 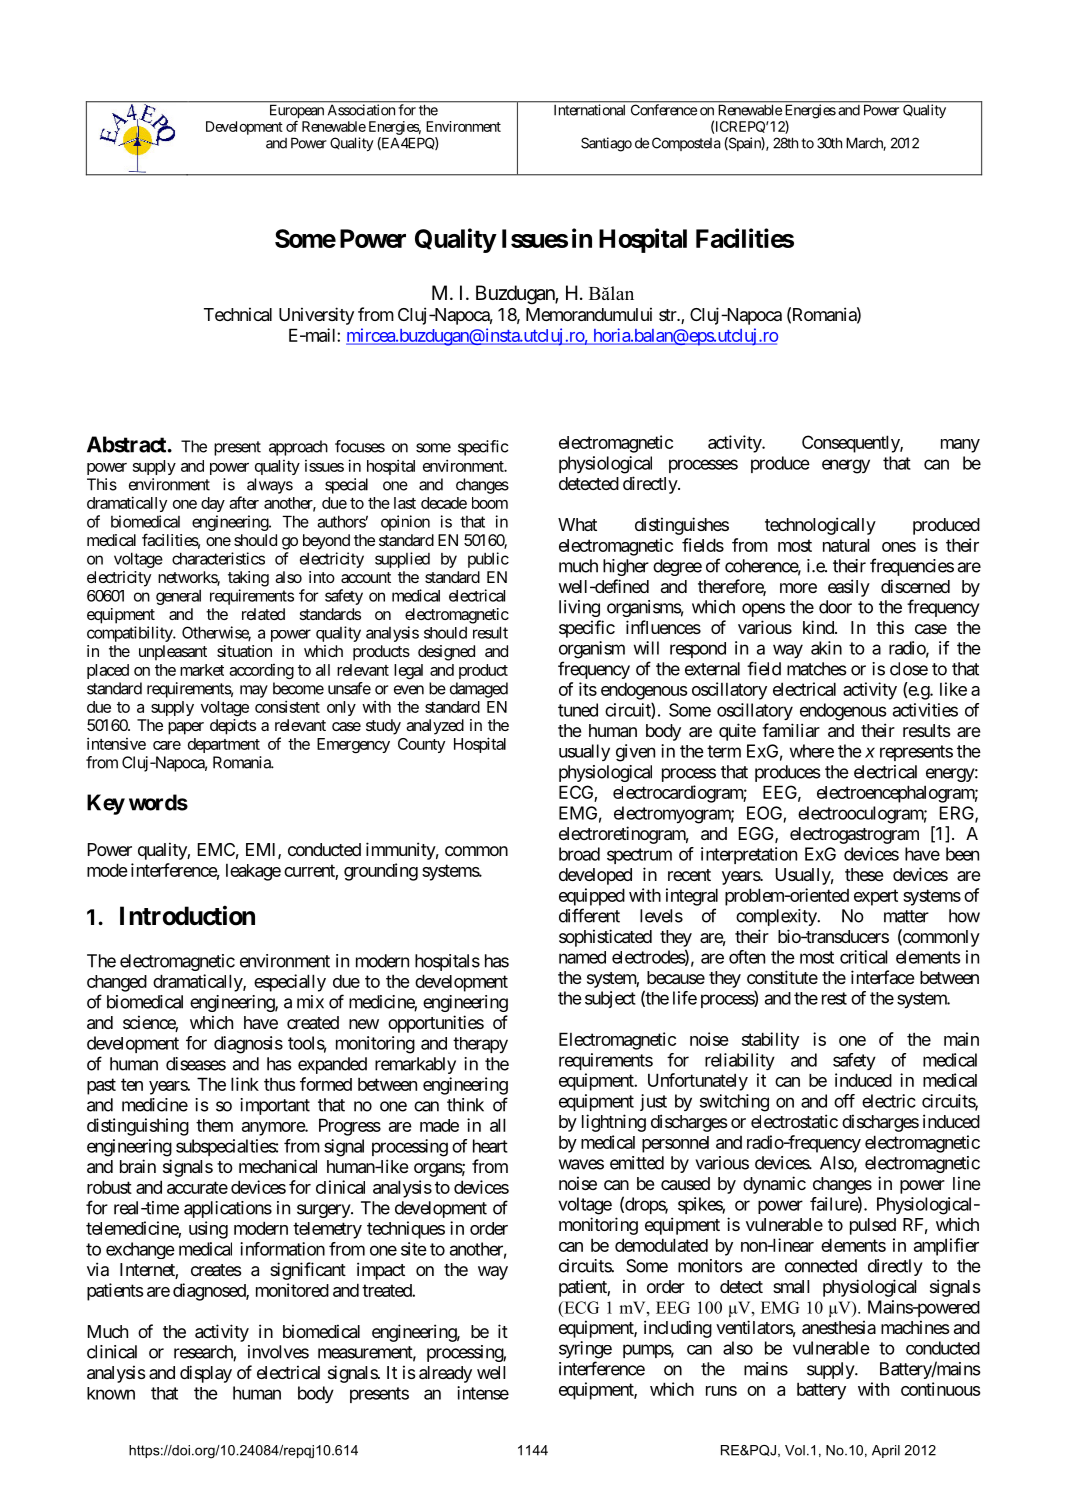 I want to click on Santiago, so click(x=606, y=144).
